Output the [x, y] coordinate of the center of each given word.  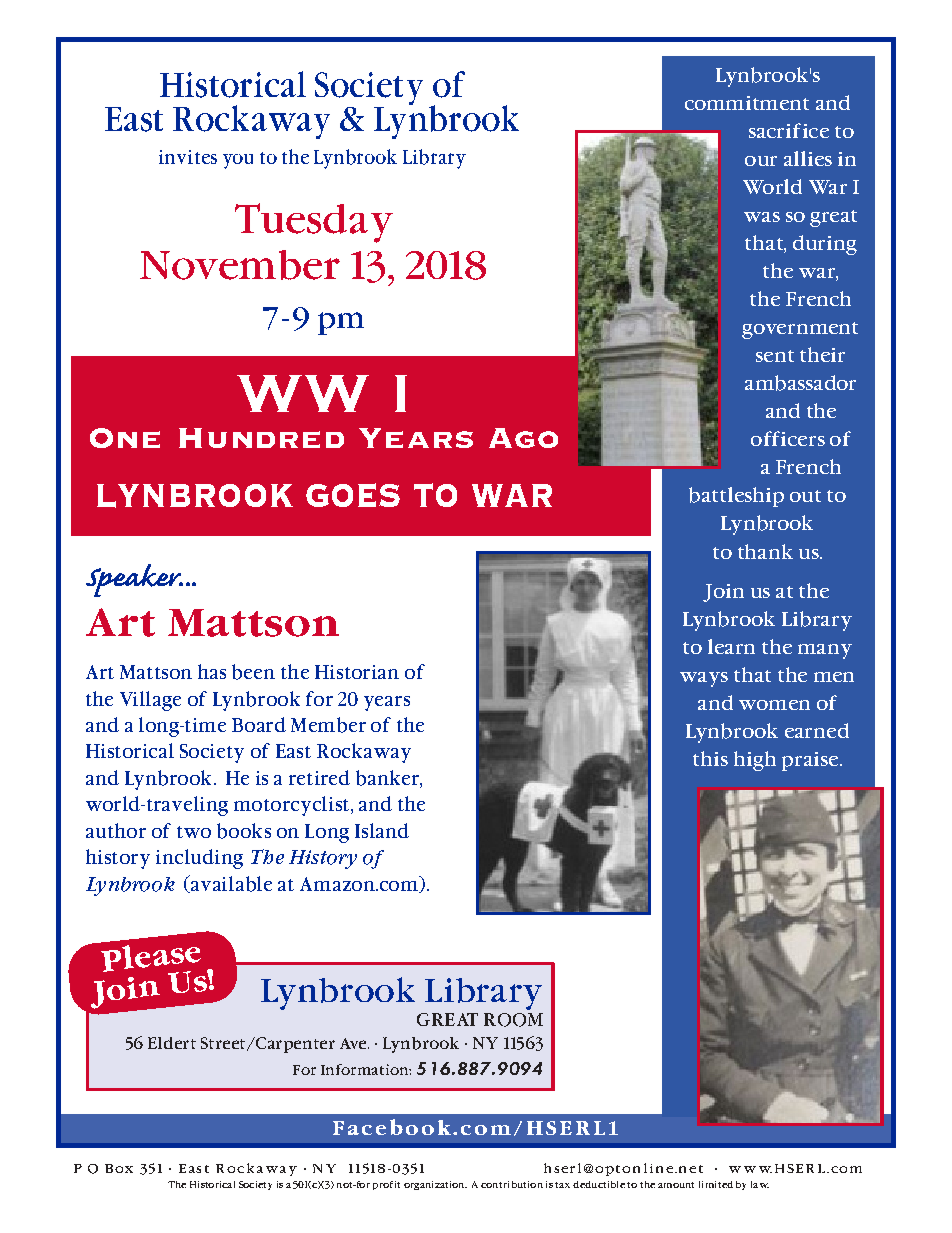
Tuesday [314, 223]
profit [386, 1185]
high [755, 761]
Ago [523, 438]
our [761, 161]
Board [259, 724]
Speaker [134, 580]
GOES [353, 495]
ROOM [513, 1020]
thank [765, 551]
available [230, 884]
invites [188, 157]
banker [388, 779]
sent [775, 356]
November [240, 265]
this [710, 758]
